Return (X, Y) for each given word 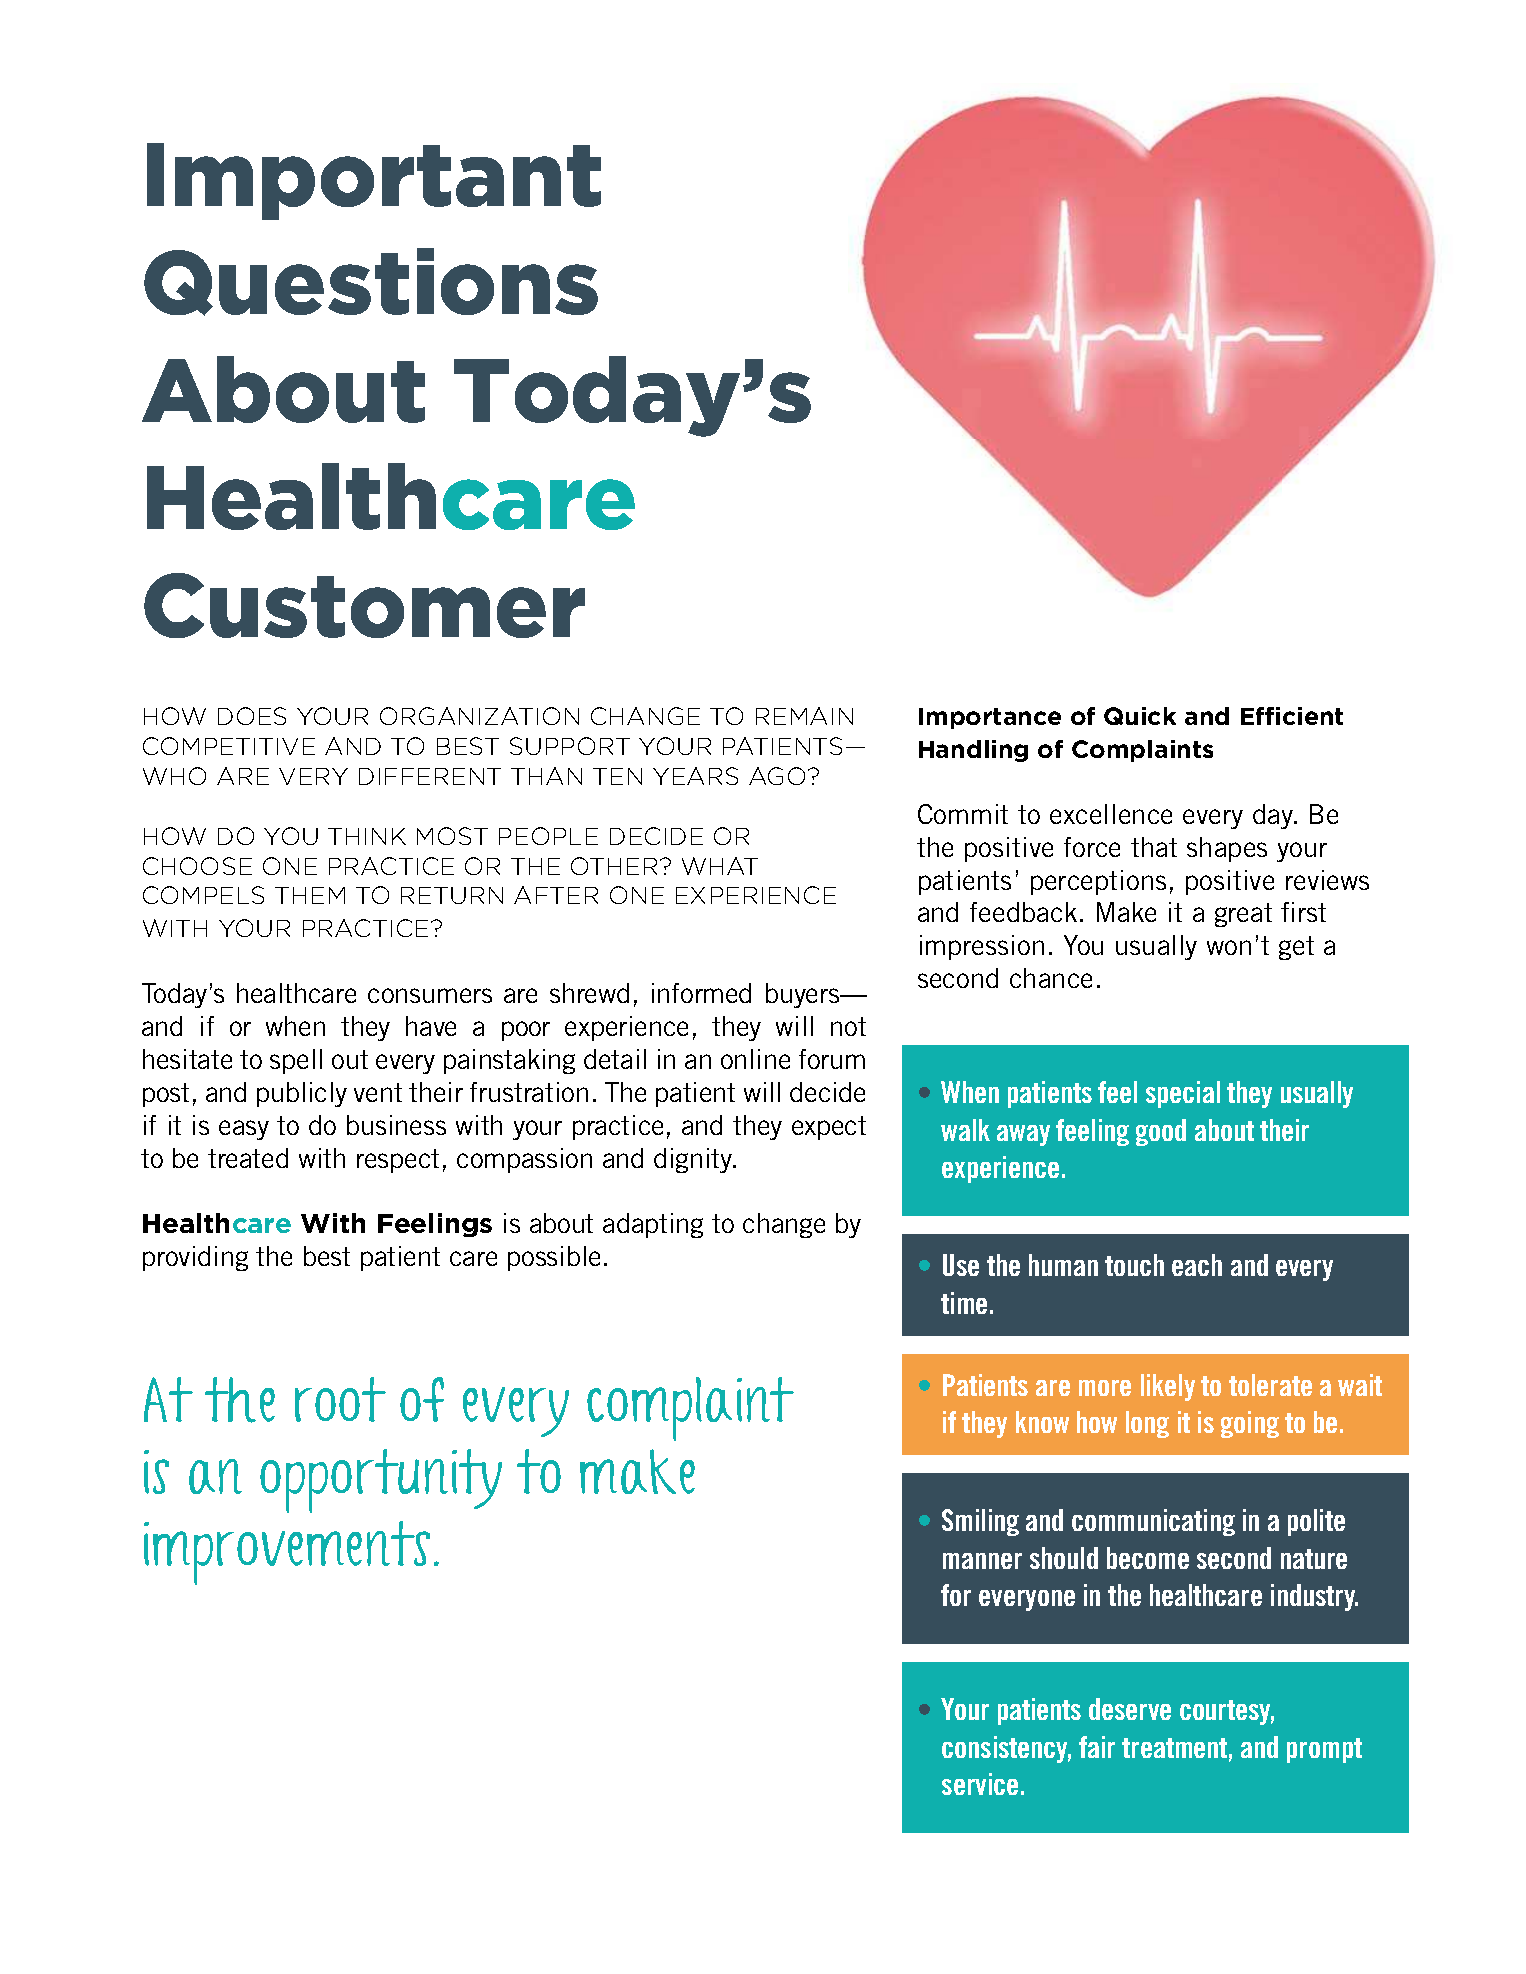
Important (374, 181)
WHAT (720, 866)
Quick (1140, 716)
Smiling (980, 1522)
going (1250, 1424)
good (1161, 1132)
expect (829, 1128)
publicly (302, 1094)
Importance (990, 718)
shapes (1227, 849)
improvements (287, 1553)
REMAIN (804, 716)
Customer (364, 605)
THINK (367, 836)
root (340, 1399)
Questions (371, 282)
